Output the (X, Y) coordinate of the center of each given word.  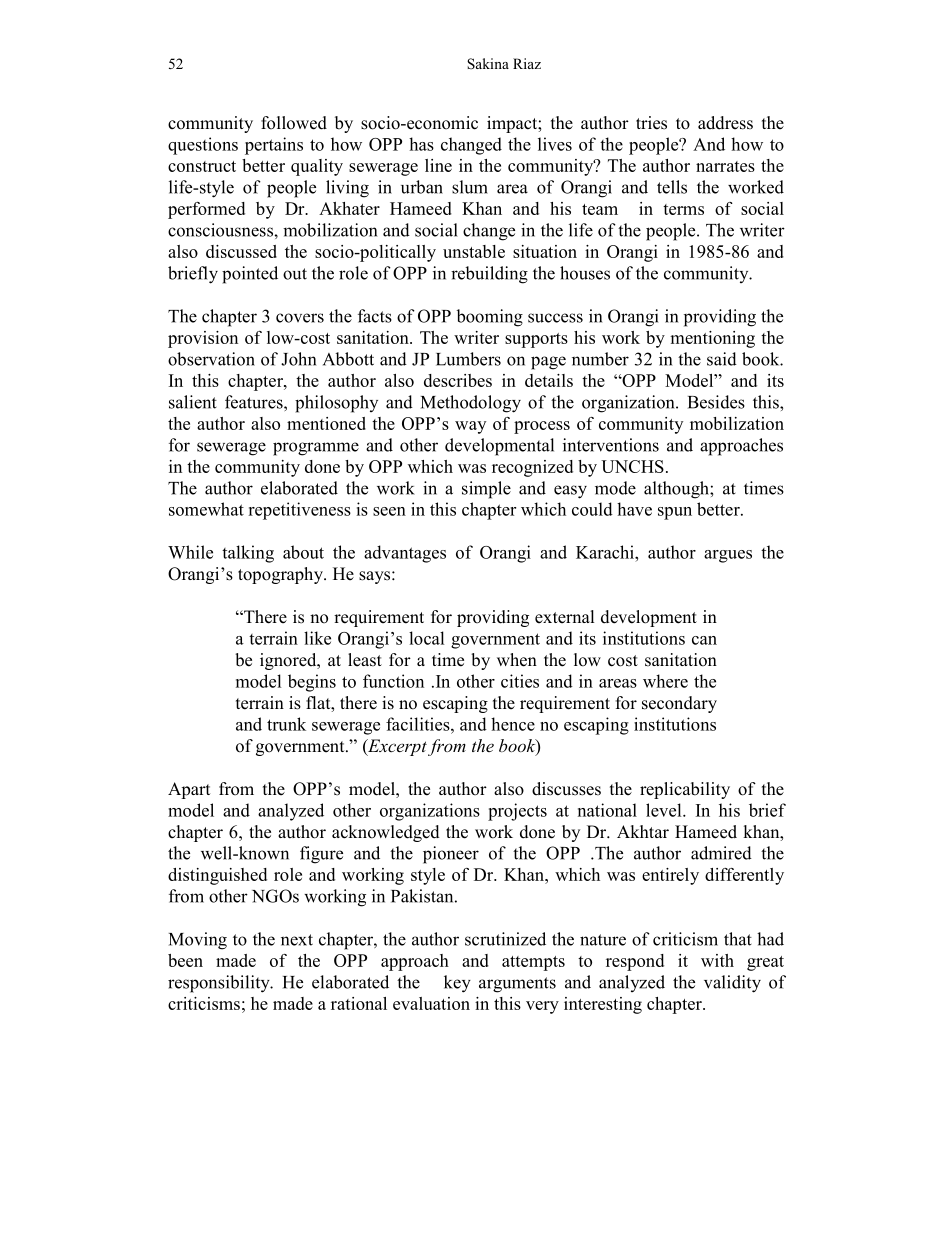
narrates (725, 166)
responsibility (220, 984)
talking (248, 554)
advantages (405, 554)
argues (728, 556)
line (438, 165)
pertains (274, 146)
